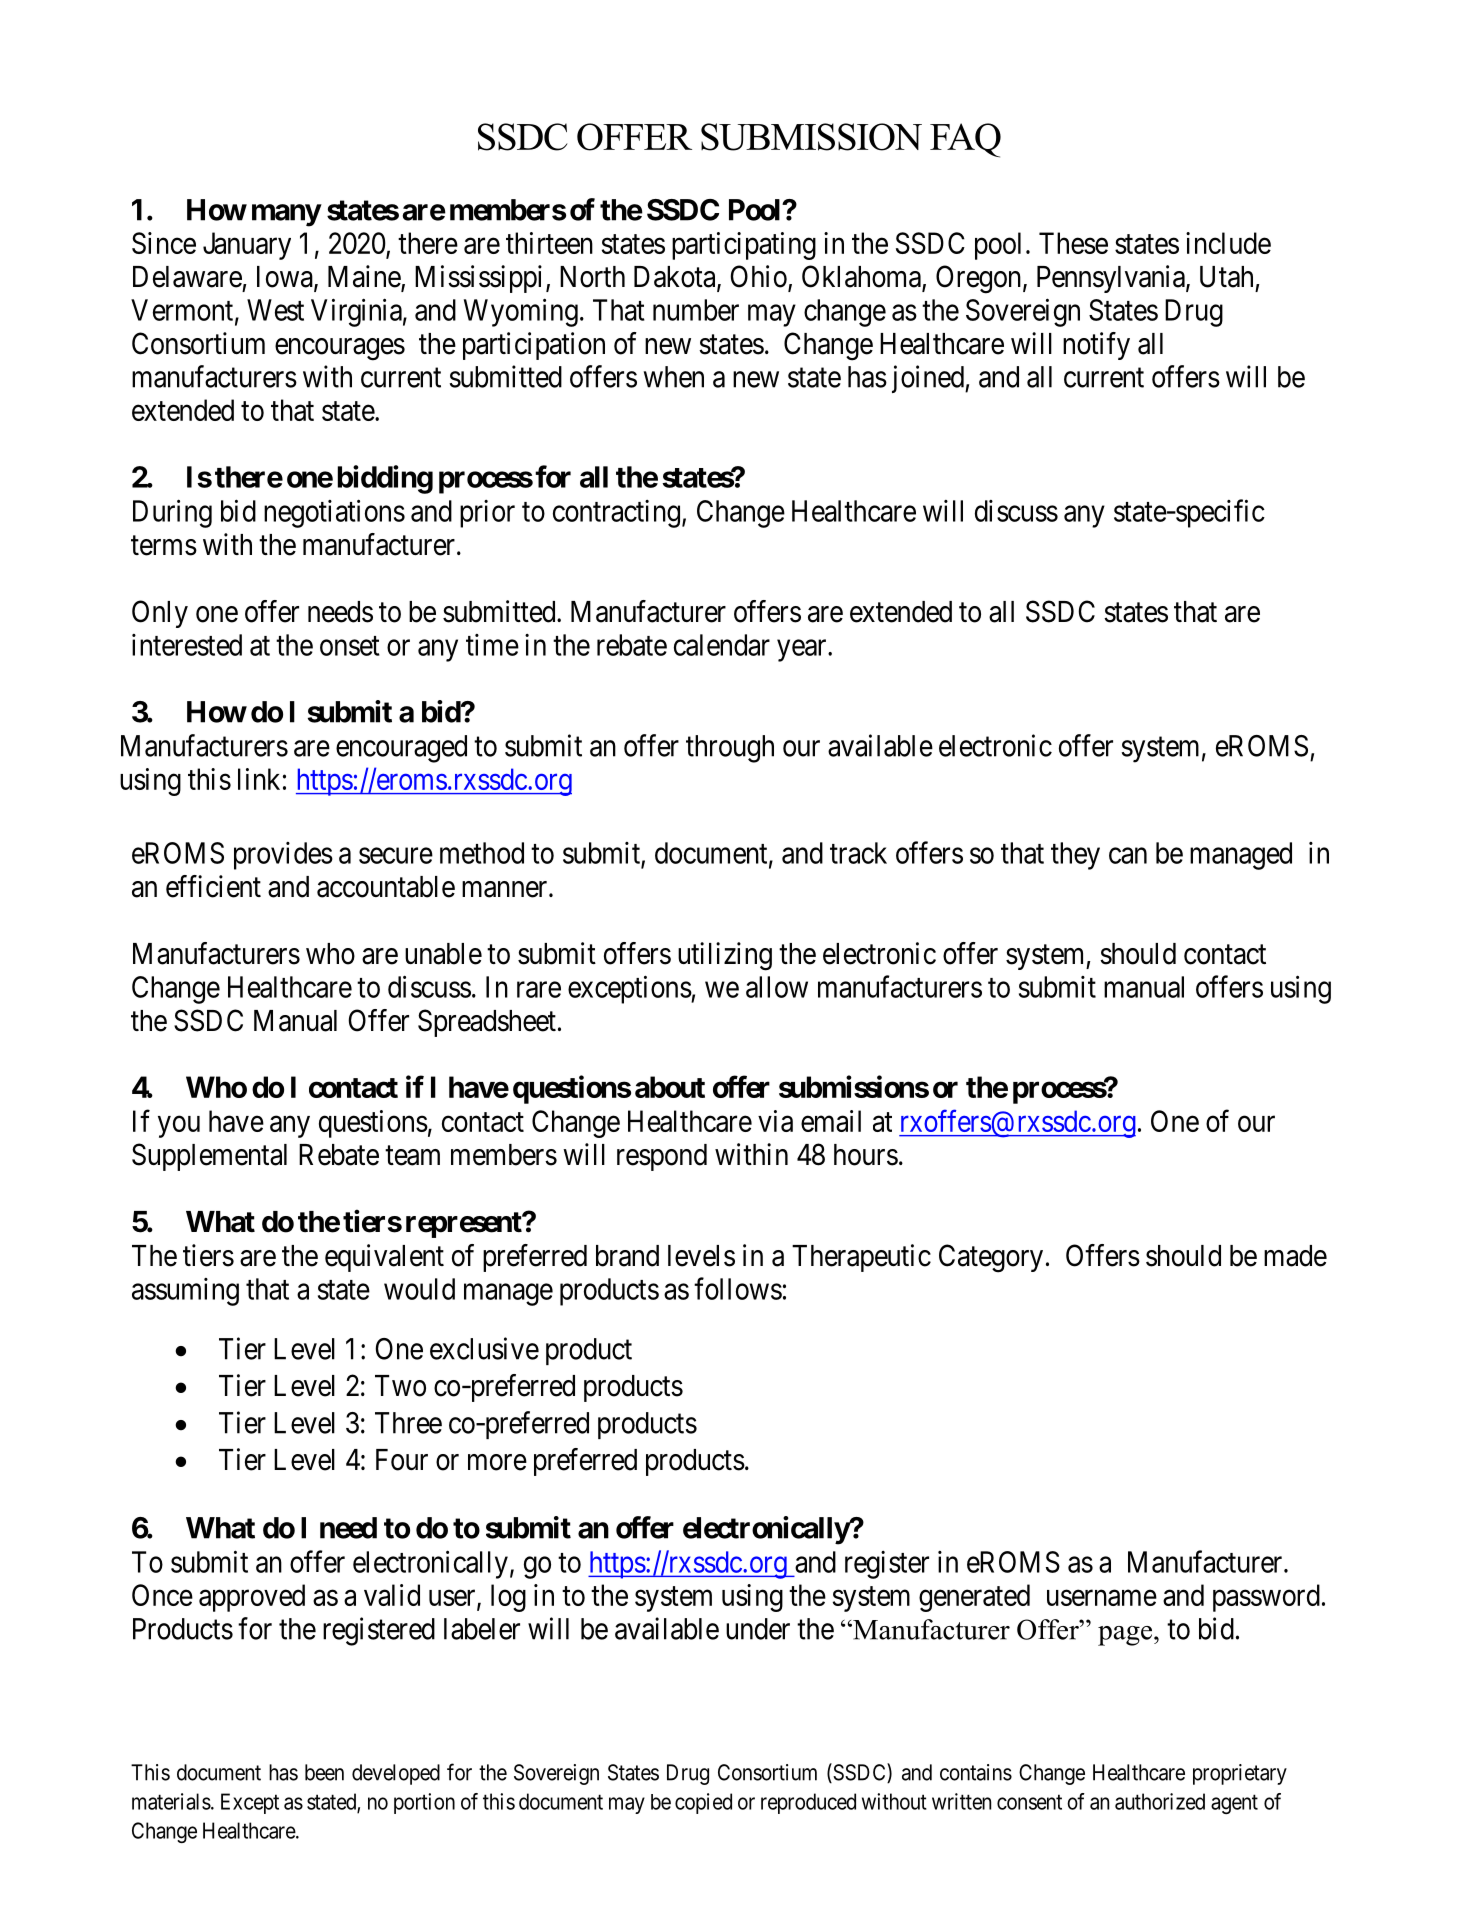  Describe the element at coordinates (1073, 243) in the document. I see `These` at that location.
